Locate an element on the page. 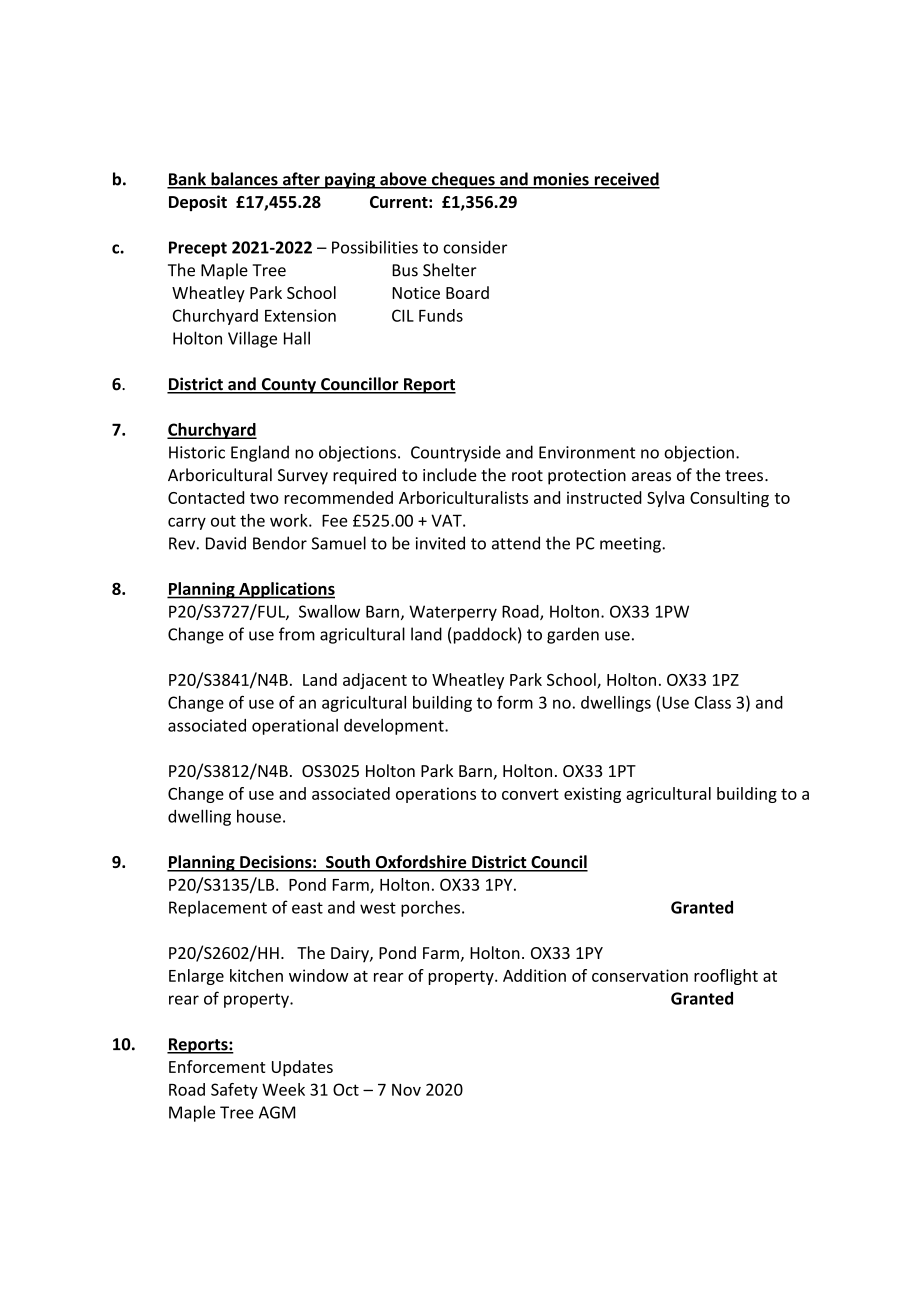  areas is located at coordinates (651, 477).
